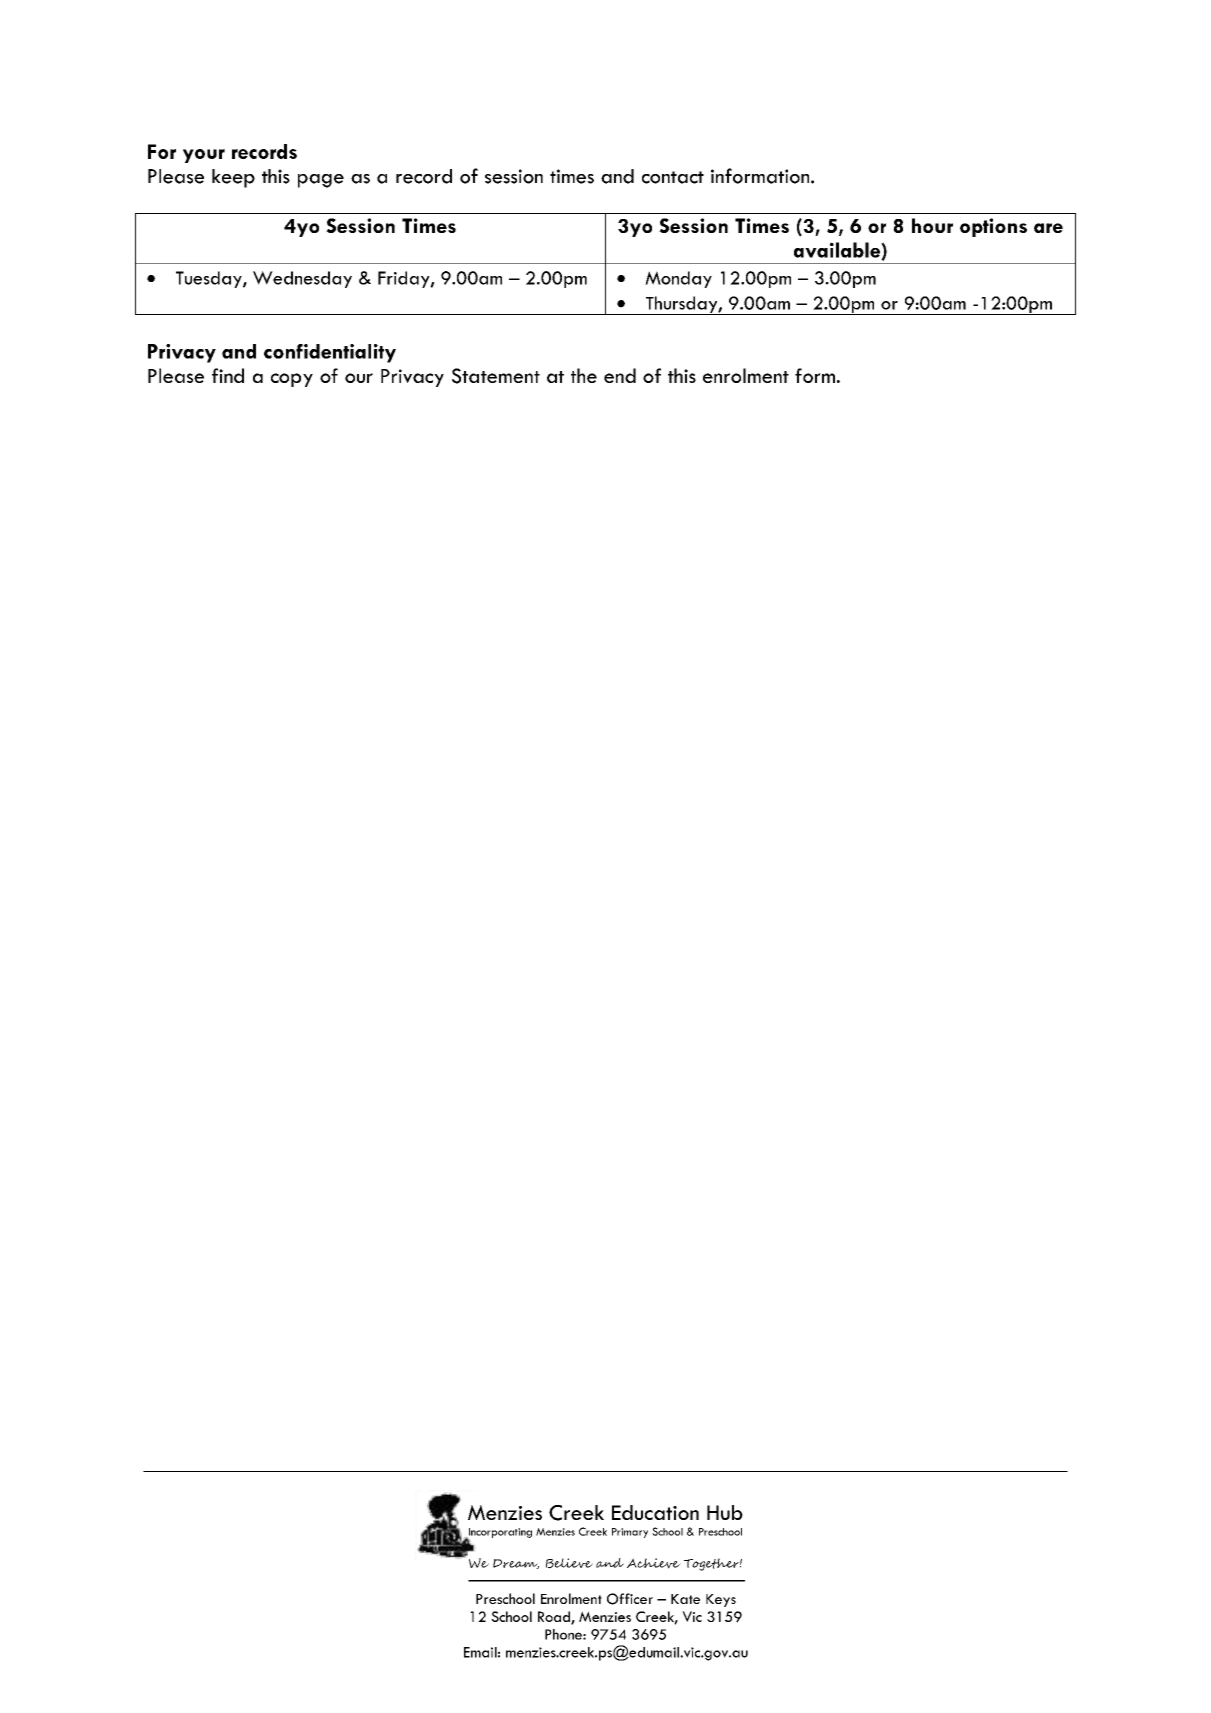 The image size is (1211, 1713). I want to click on page, so click(321, 181).
